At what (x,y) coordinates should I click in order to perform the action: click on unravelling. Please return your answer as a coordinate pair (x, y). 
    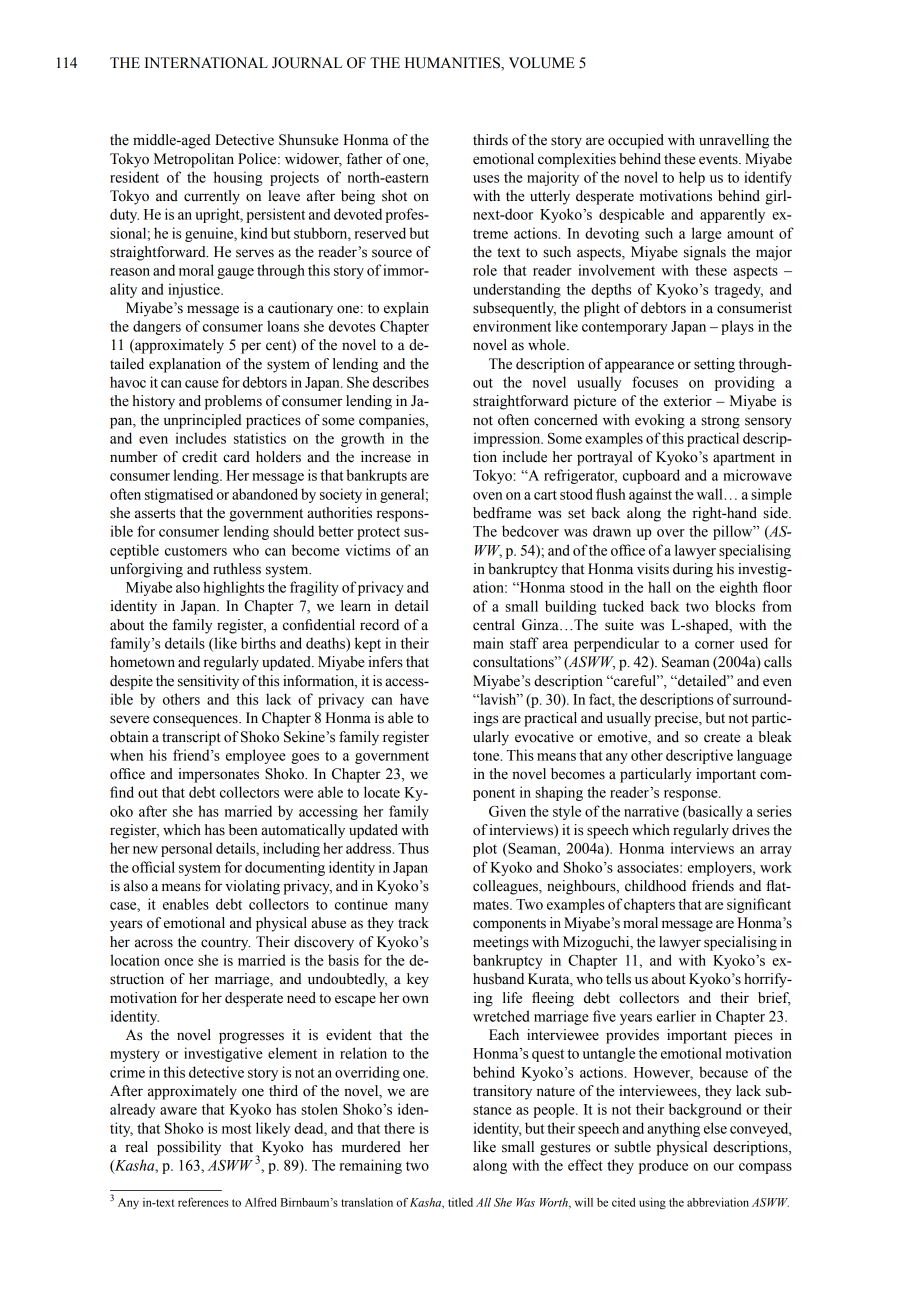
    Looking at the image, I should click on (734, 141).
